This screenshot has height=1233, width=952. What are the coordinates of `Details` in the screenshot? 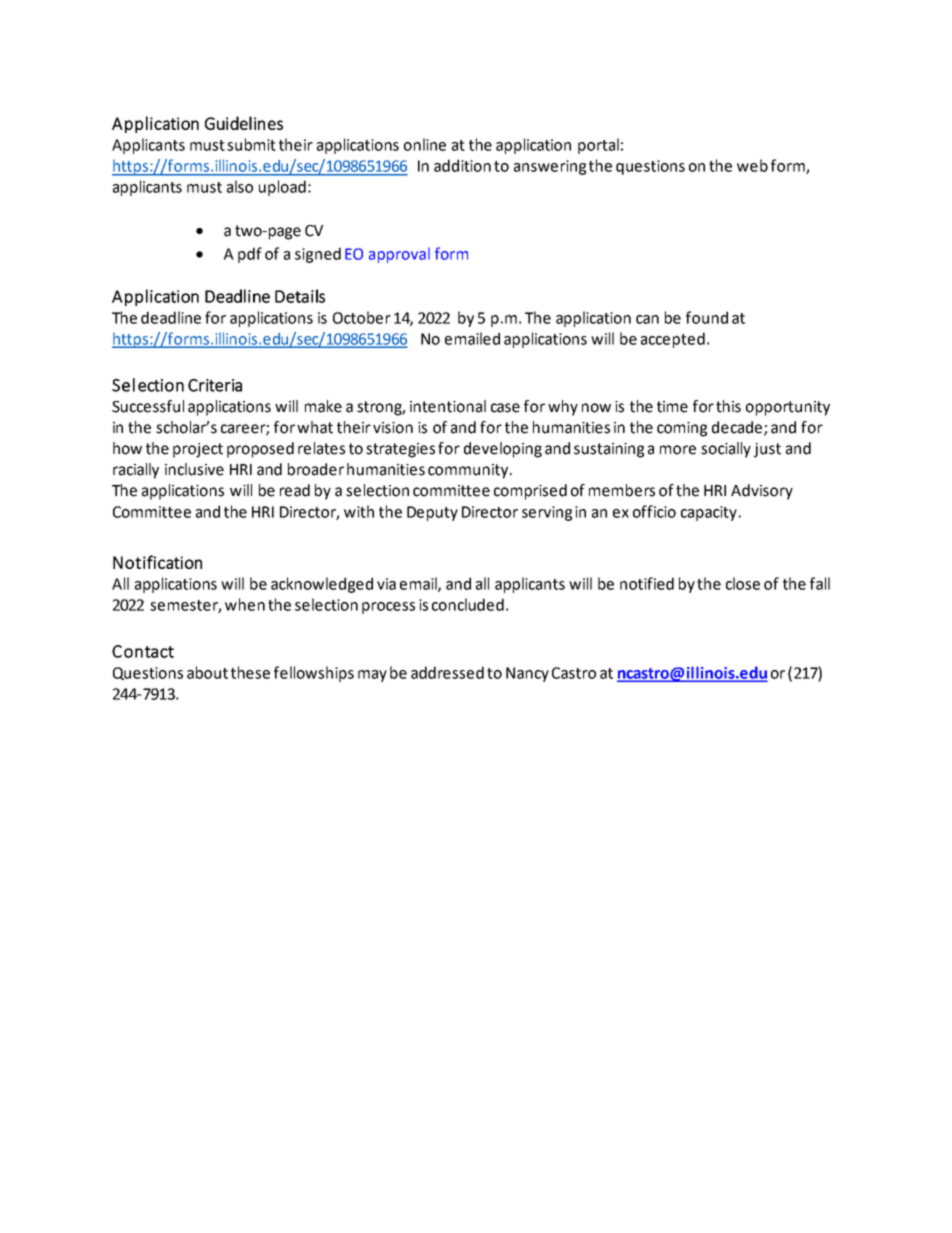 It's located at (300, 296).
